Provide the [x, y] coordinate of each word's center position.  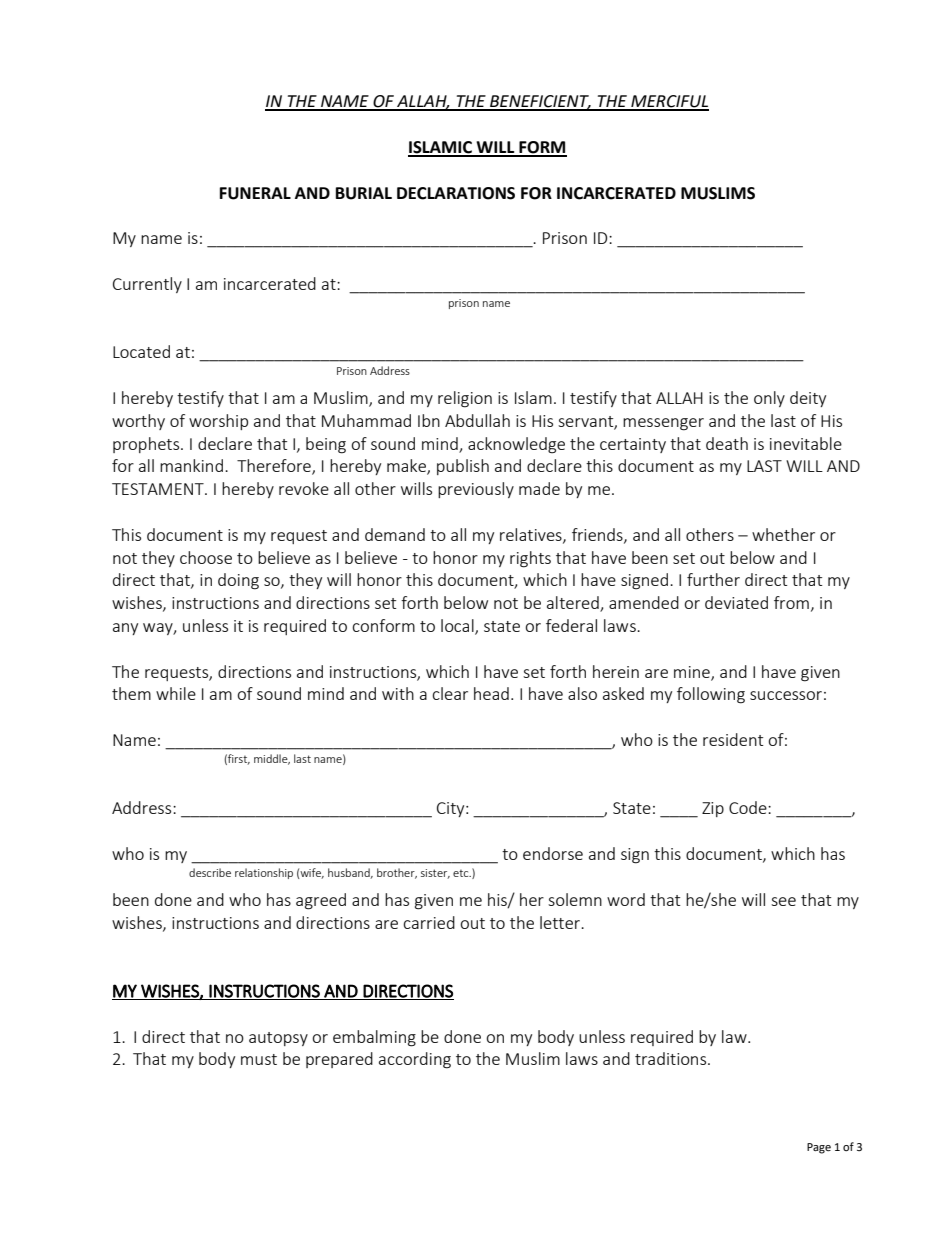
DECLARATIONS [456, 193]
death [727, 443]
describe [210, 872]
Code [749, 807]
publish [463, 467]
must [259, 1059]
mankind [191, 465]
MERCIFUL [669, 102]
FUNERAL [255, 193]
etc [462, 873]
